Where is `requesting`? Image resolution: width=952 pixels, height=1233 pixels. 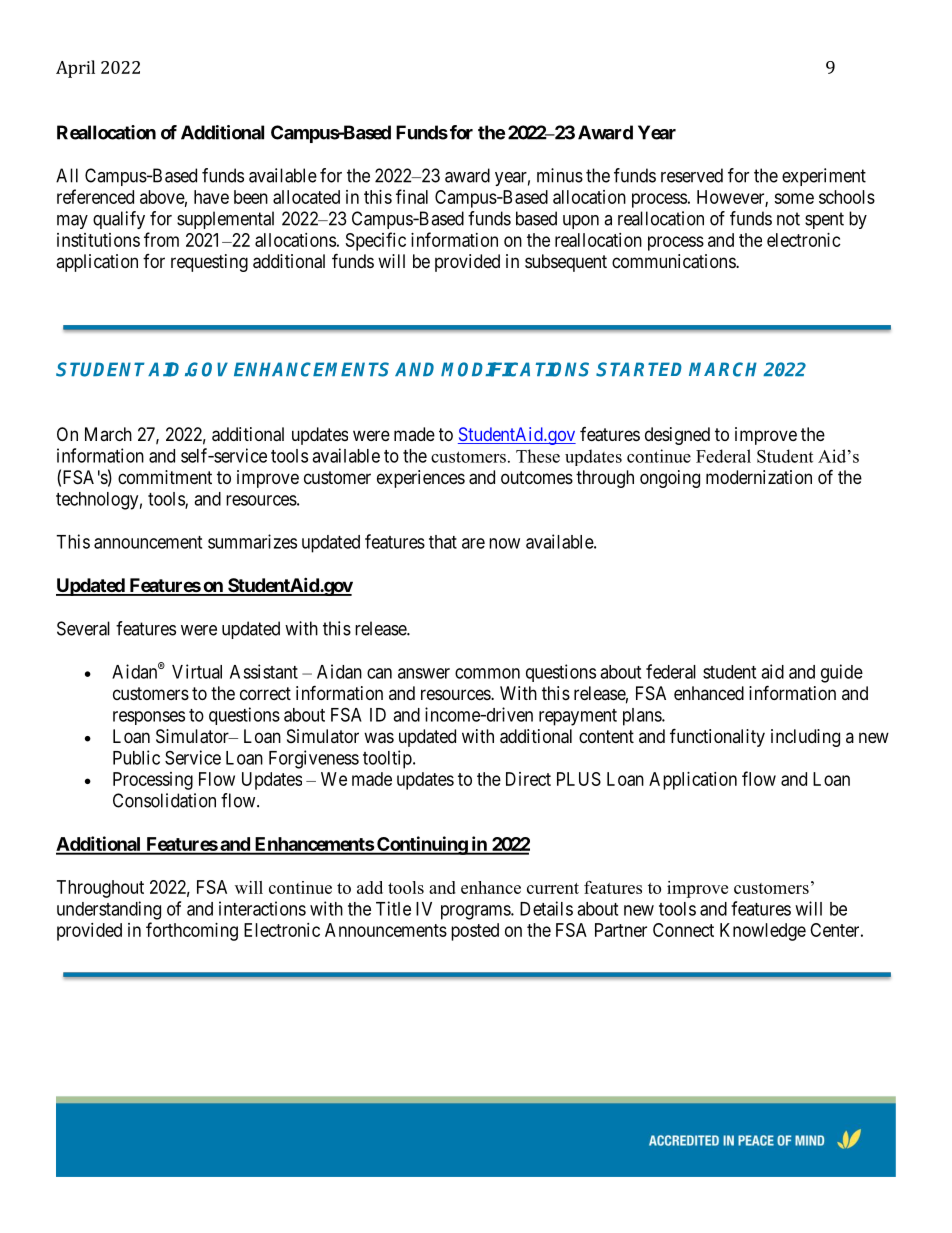 requesting is located at coordinates (209, 263).
